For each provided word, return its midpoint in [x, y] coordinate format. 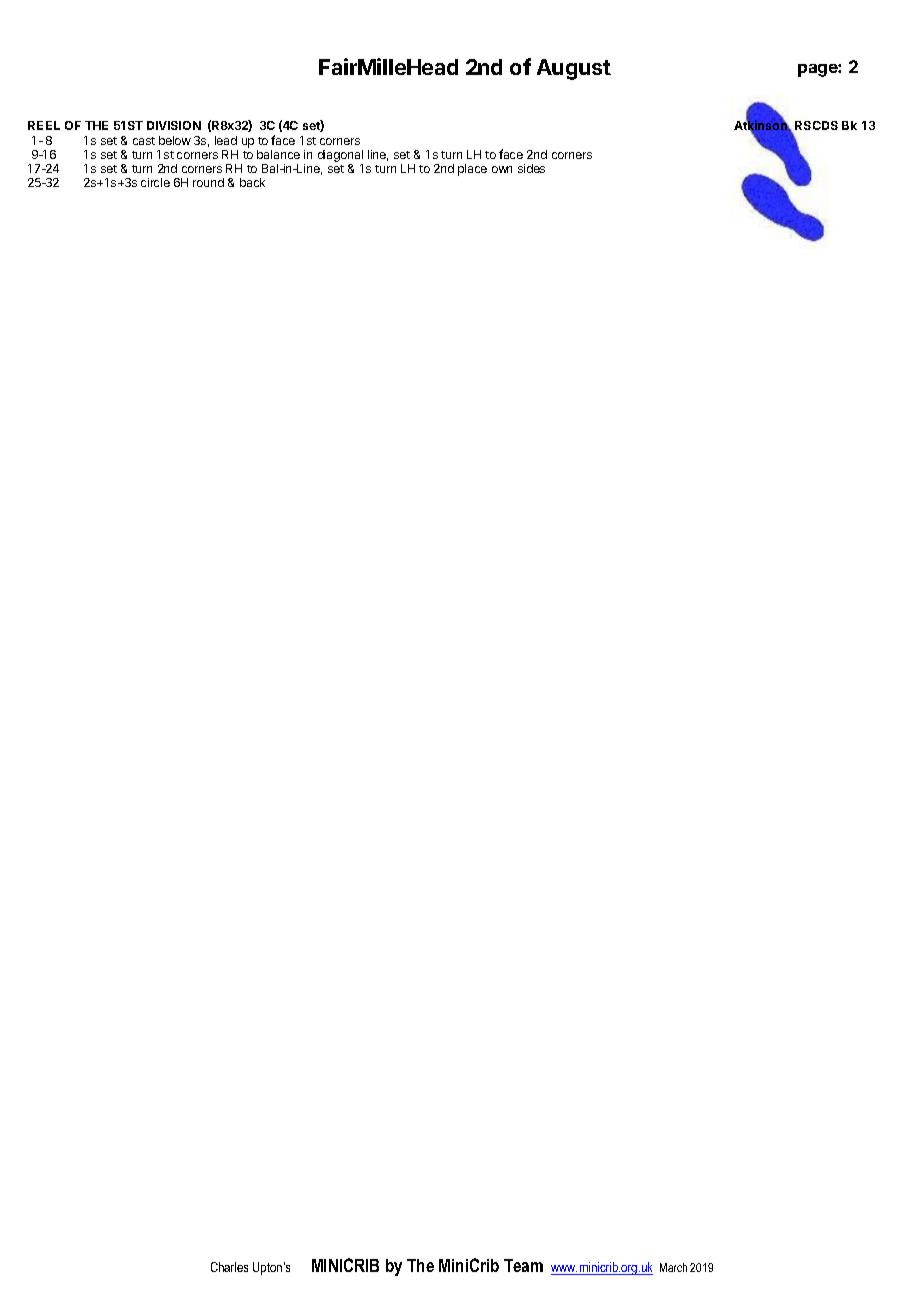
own [502, 169]
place [472, 170]
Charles [229, 1267]
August [574, 69]
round [208, 182]
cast [144, 141]
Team [523, 1265]
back [252, 182]
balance [278, 154]
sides [531, 168]
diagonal [340, 157]
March [673, 1267]
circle [155, 182]
